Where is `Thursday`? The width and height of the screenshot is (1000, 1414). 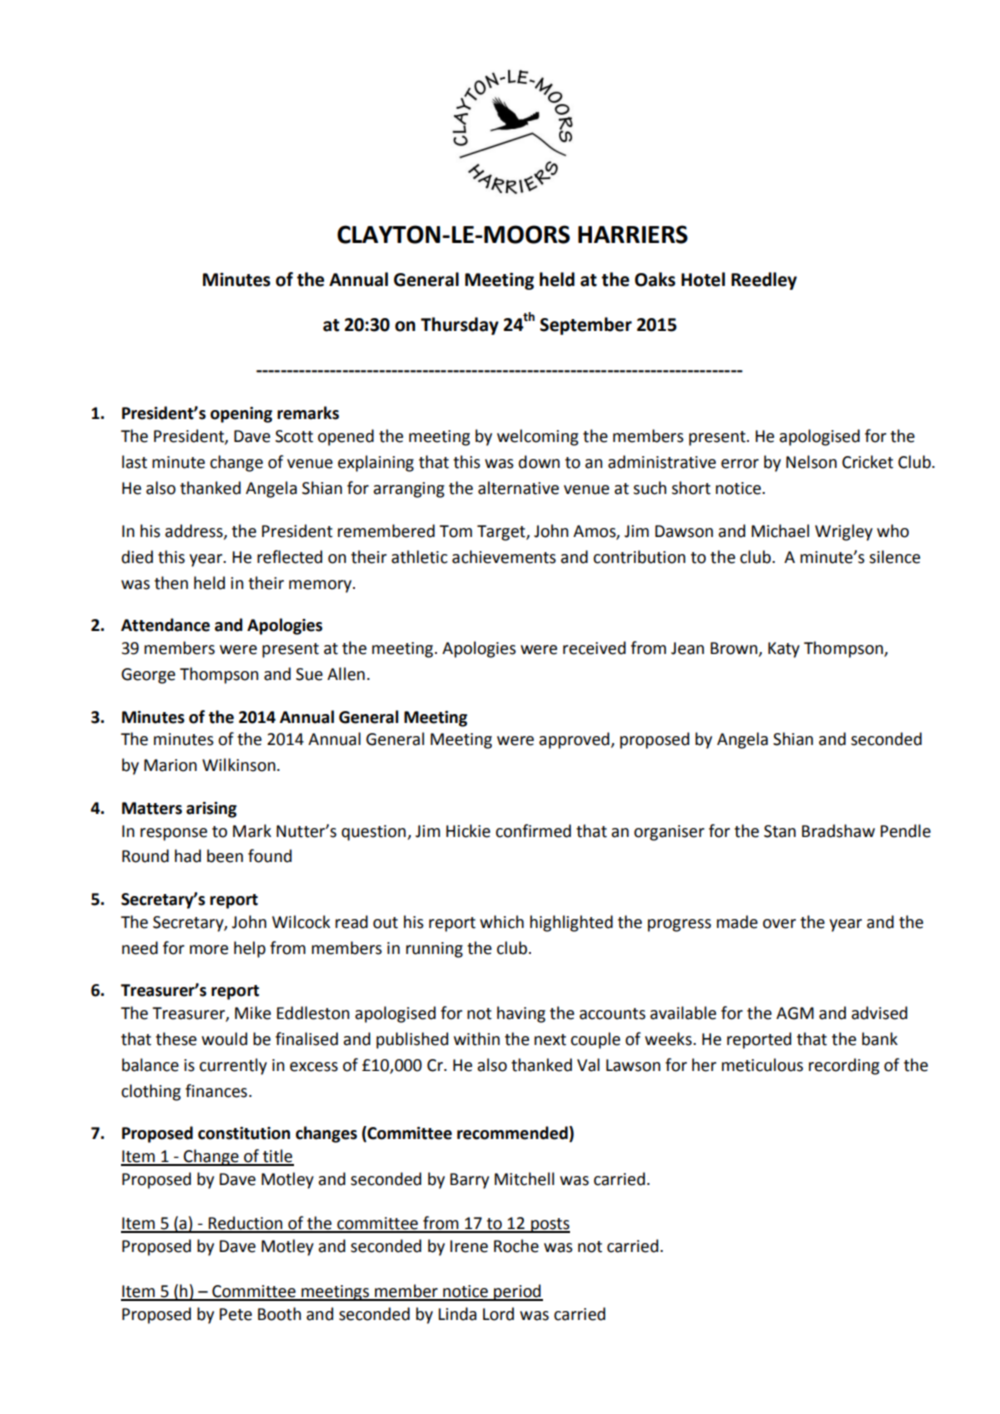
Thursday is located at coordinates (460, 326).
